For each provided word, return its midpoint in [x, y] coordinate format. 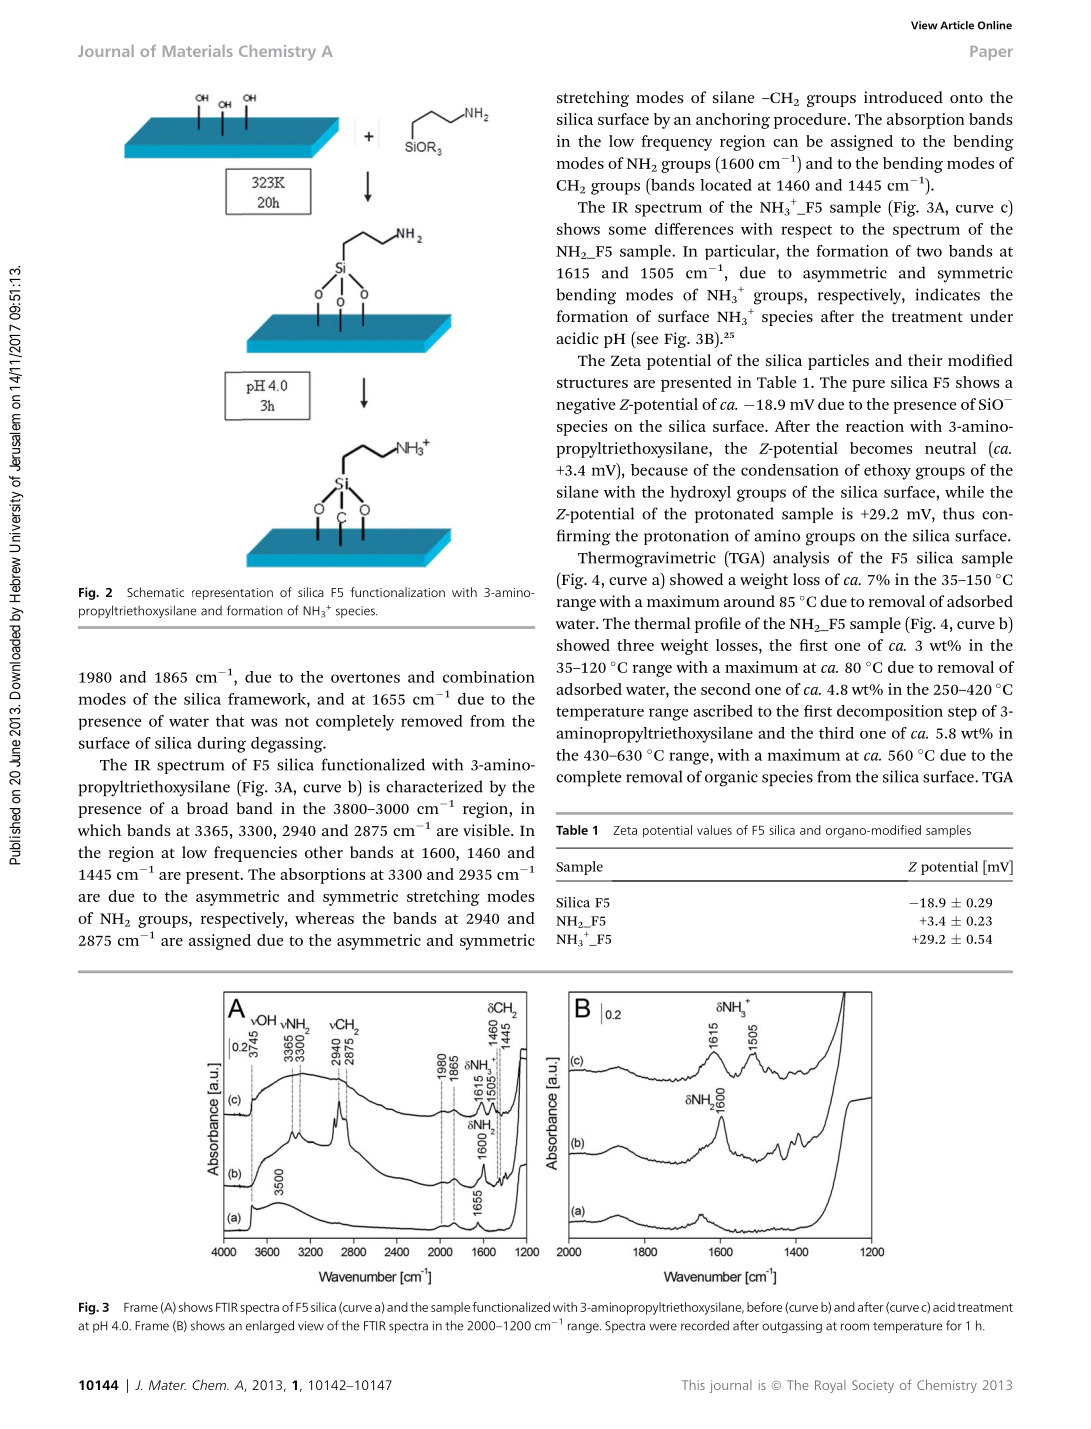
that [230, 721]
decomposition [890, 713]
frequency [676, 143]
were [663, 1327]
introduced [903, 97]
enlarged [270, 1326]
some [627, 230]
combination [489, 677]
